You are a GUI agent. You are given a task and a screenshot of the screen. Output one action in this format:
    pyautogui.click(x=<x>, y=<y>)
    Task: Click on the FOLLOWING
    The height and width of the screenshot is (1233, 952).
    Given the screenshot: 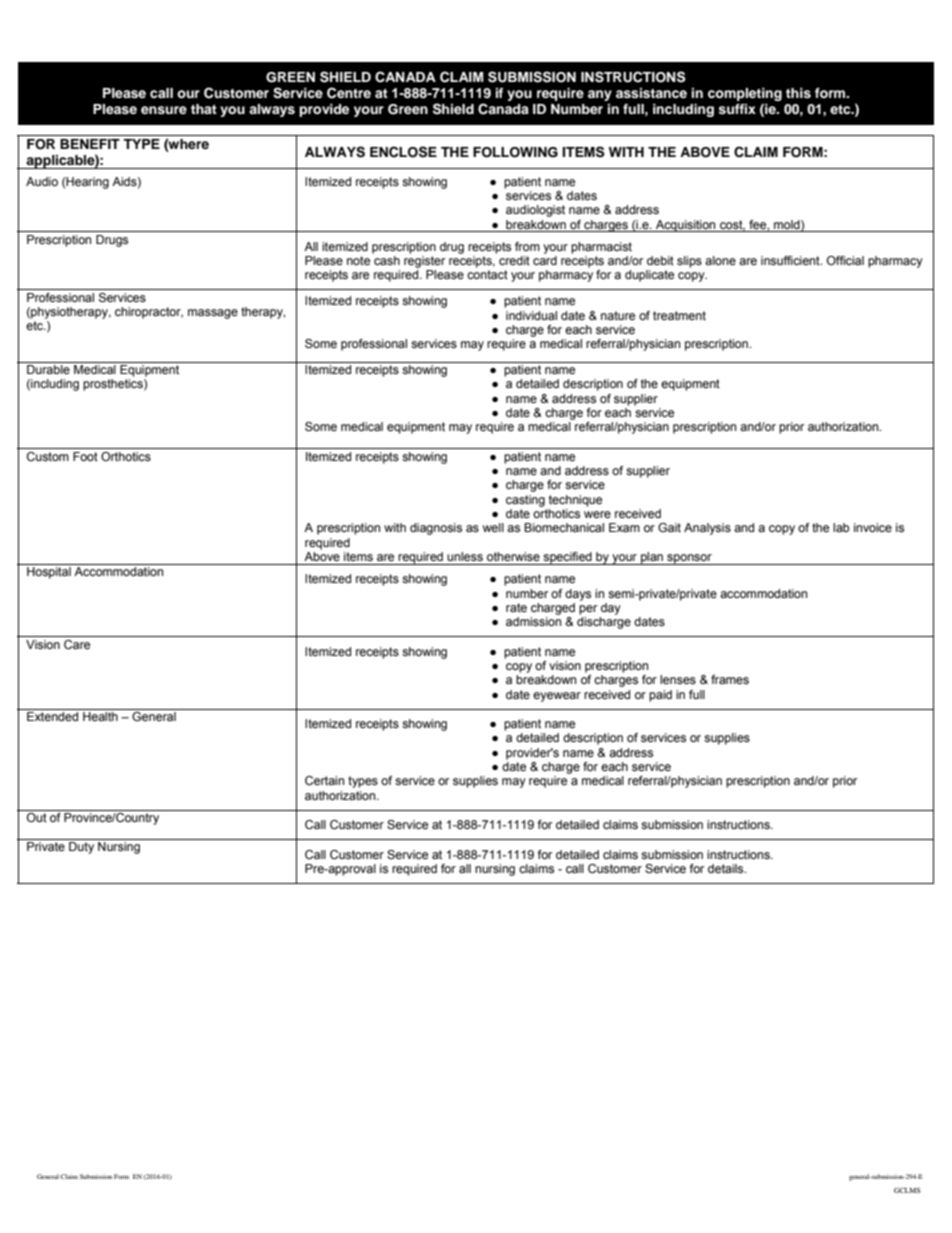 What is the action you would take?
    pyautogui.click(x=515, y=152)
